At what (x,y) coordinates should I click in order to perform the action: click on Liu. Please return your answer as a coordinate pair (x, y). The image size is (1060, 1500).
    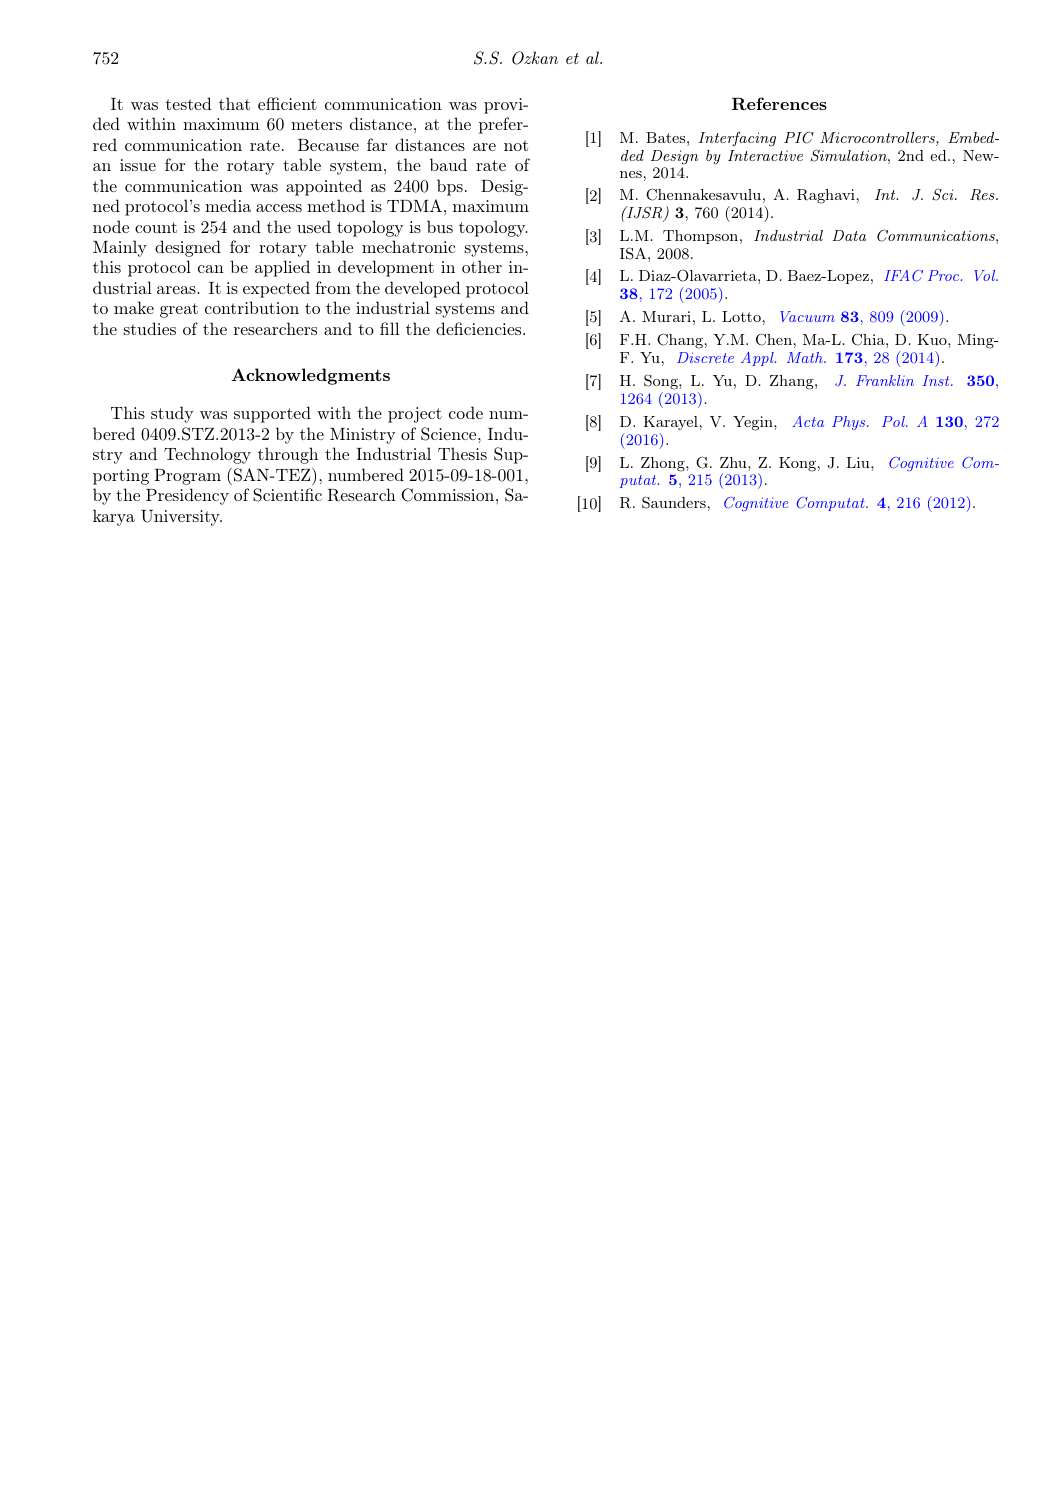
    Looking at the image, I should click on (859, 462).
